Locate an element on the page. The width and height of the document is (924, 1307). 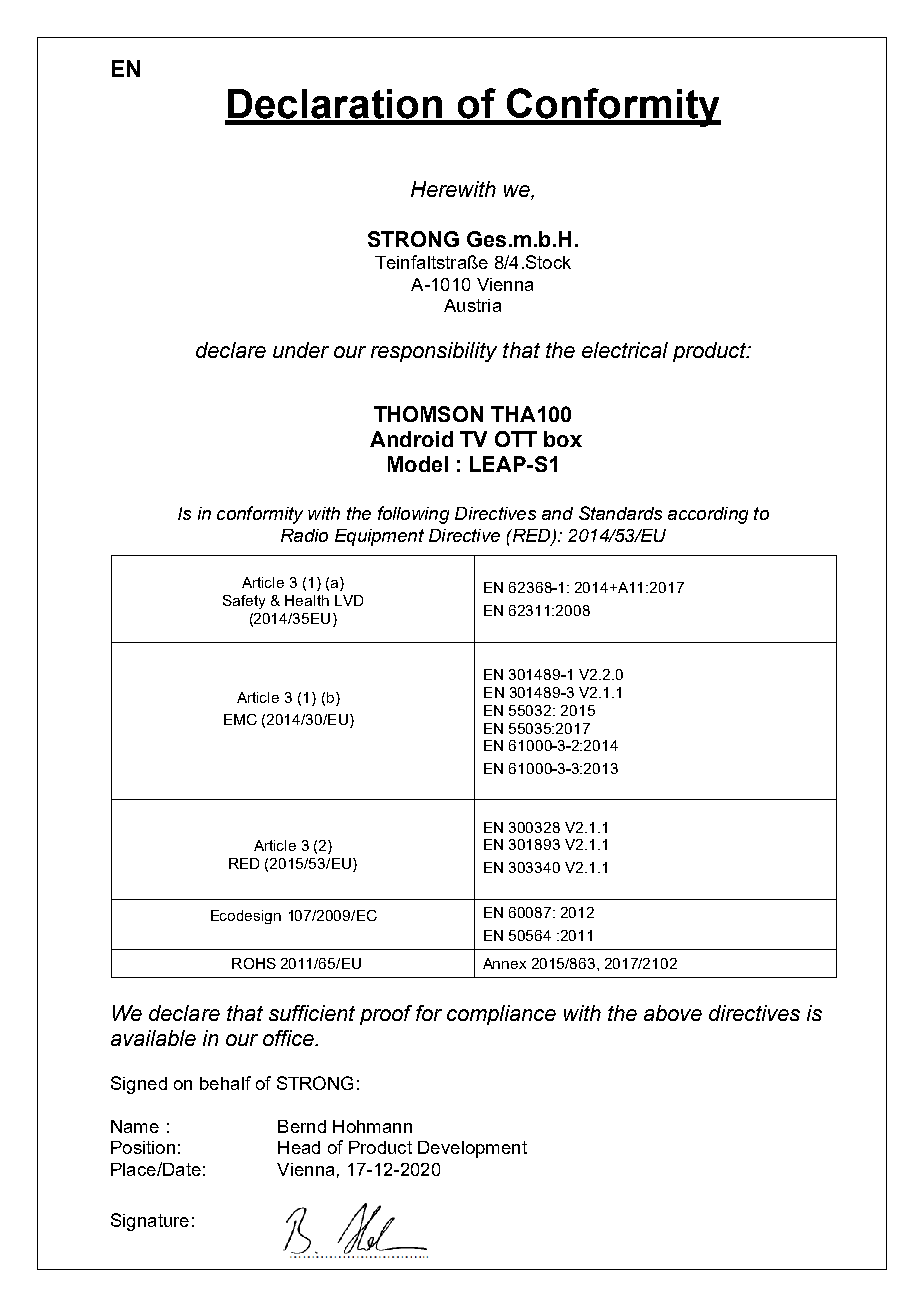
electrical is located at coordinates (625, 350).
